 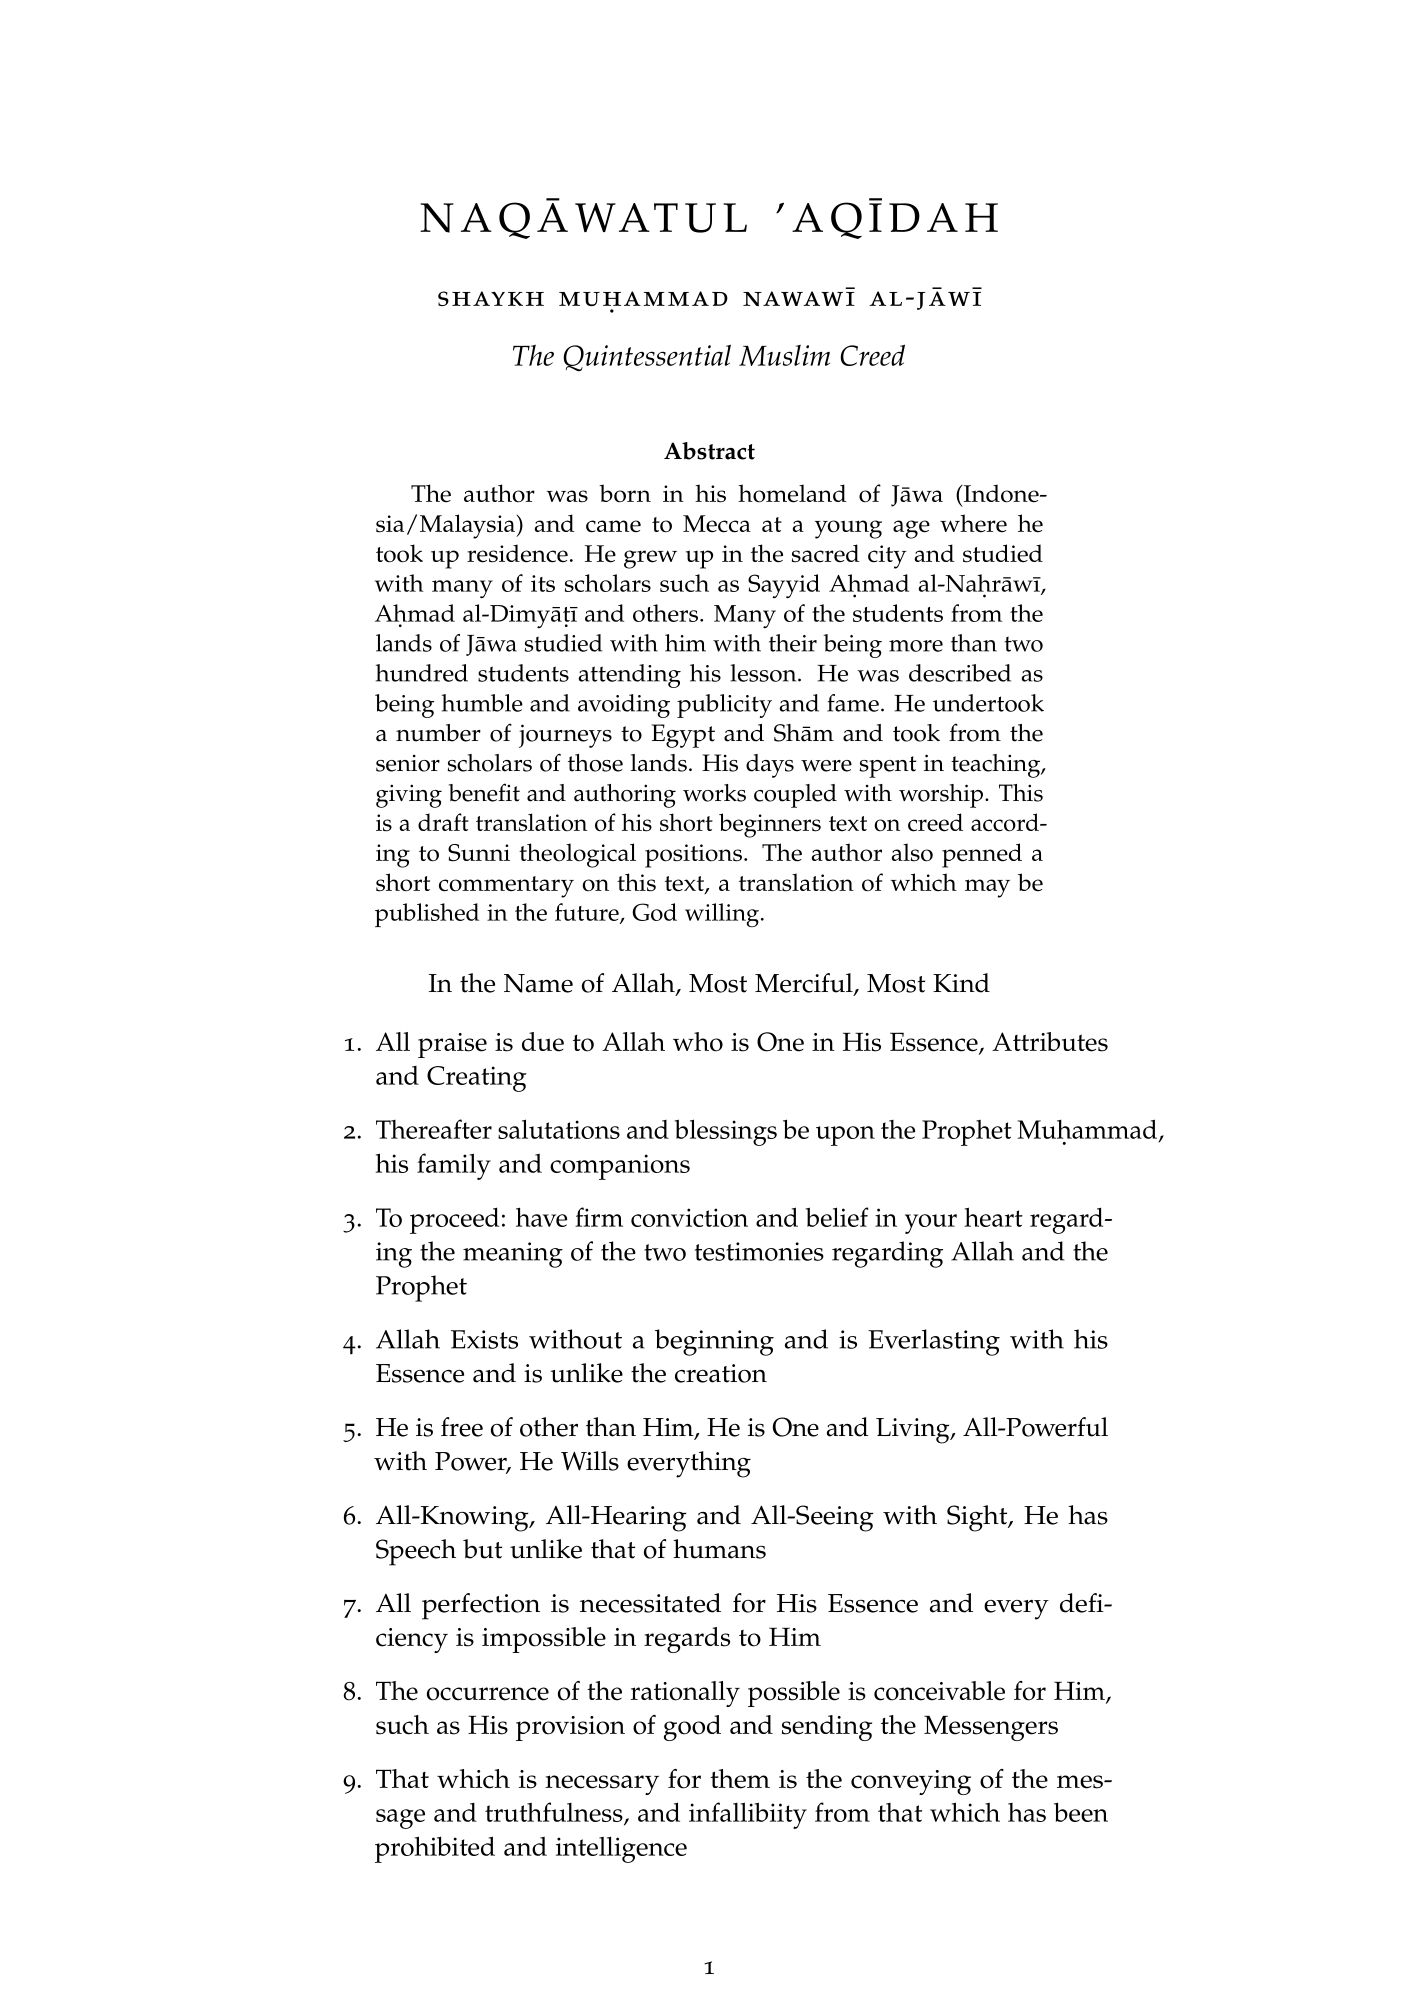 What do you see at coordinates (1050, 1042) in the image?
I see `Attributes` at bounding box center [1050, 1042].
